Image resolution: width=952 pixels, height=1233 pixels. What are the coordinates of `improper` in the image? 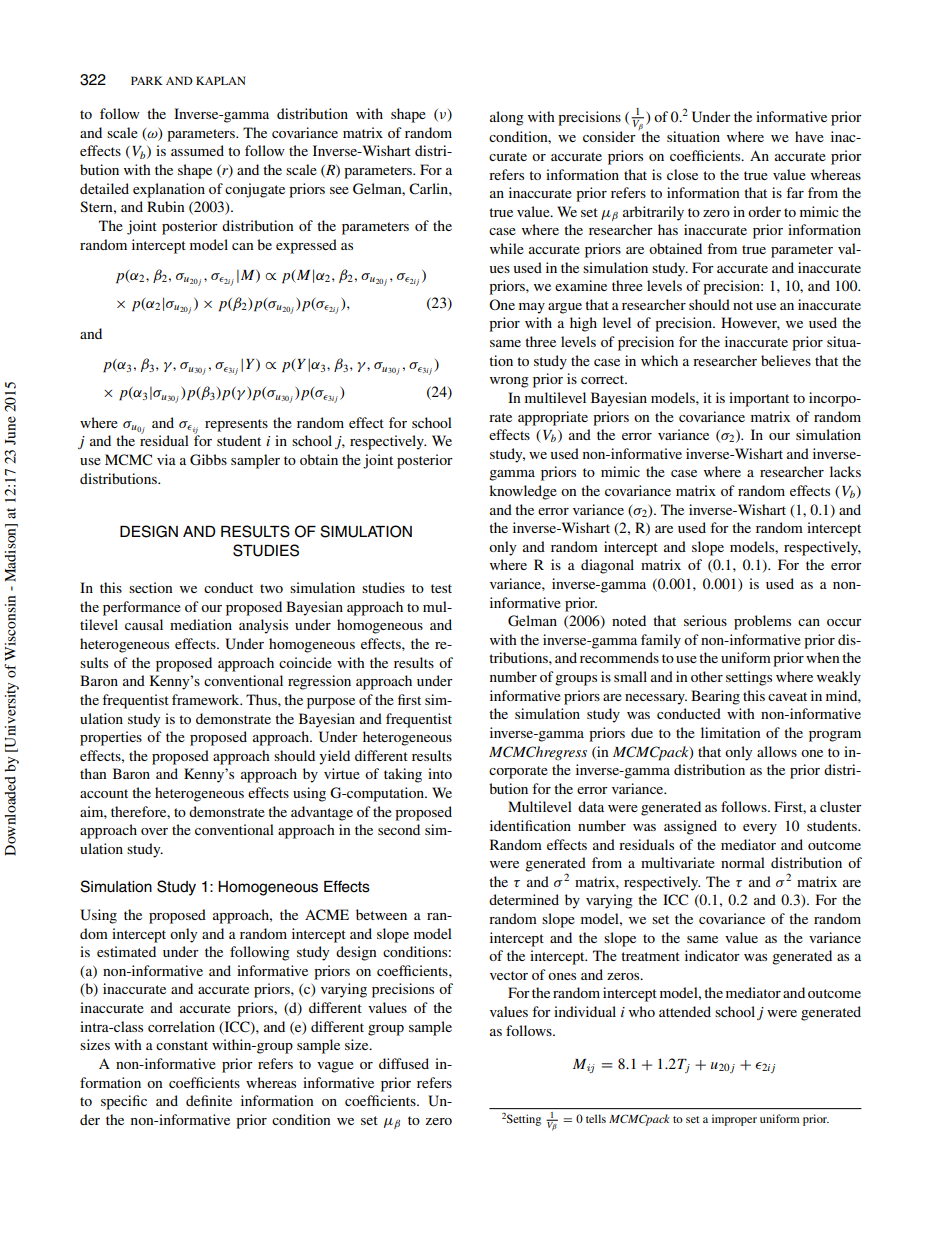 It's located at (734, 1120).
